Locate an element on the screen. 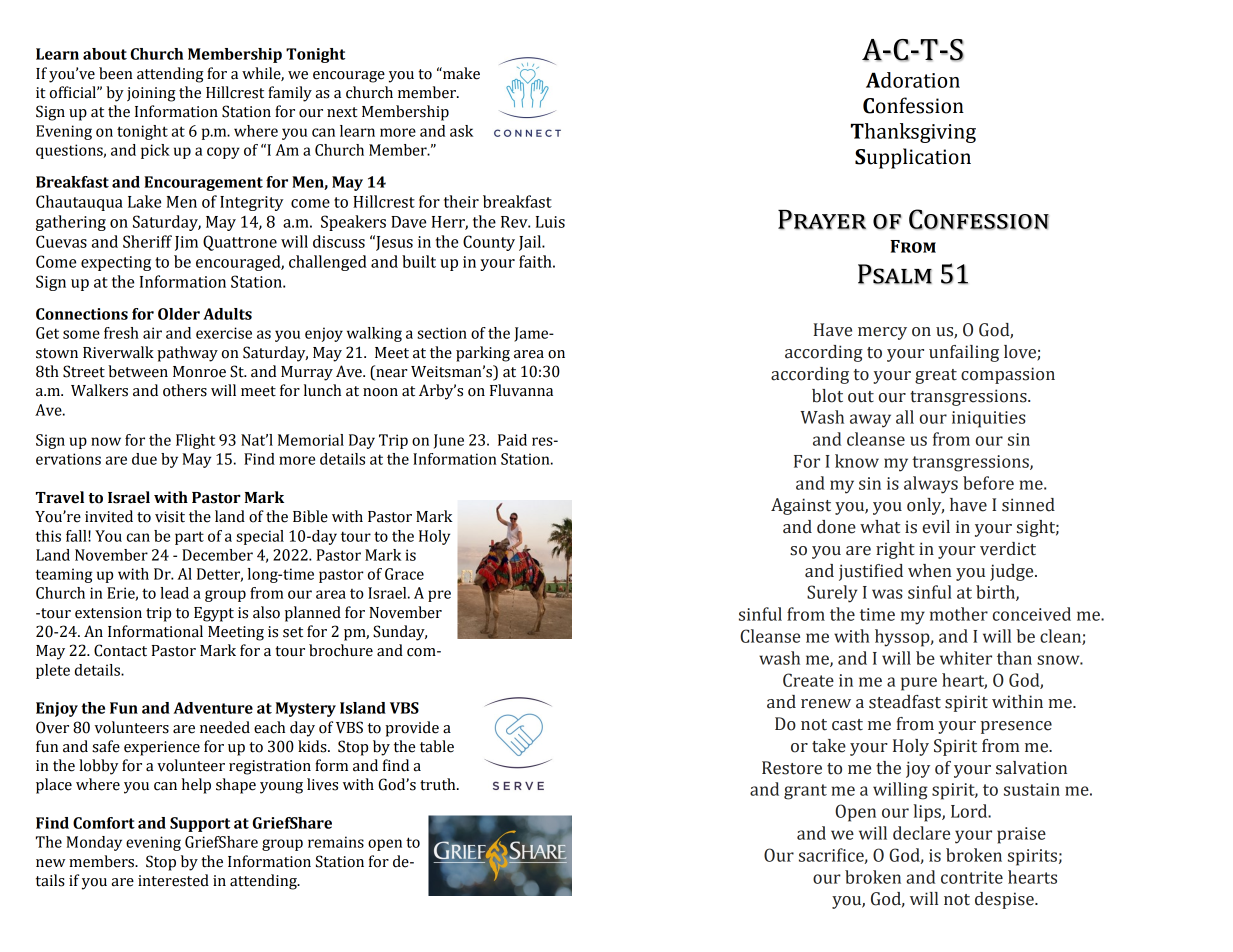  mercy is located at coordinates (882, 333).
